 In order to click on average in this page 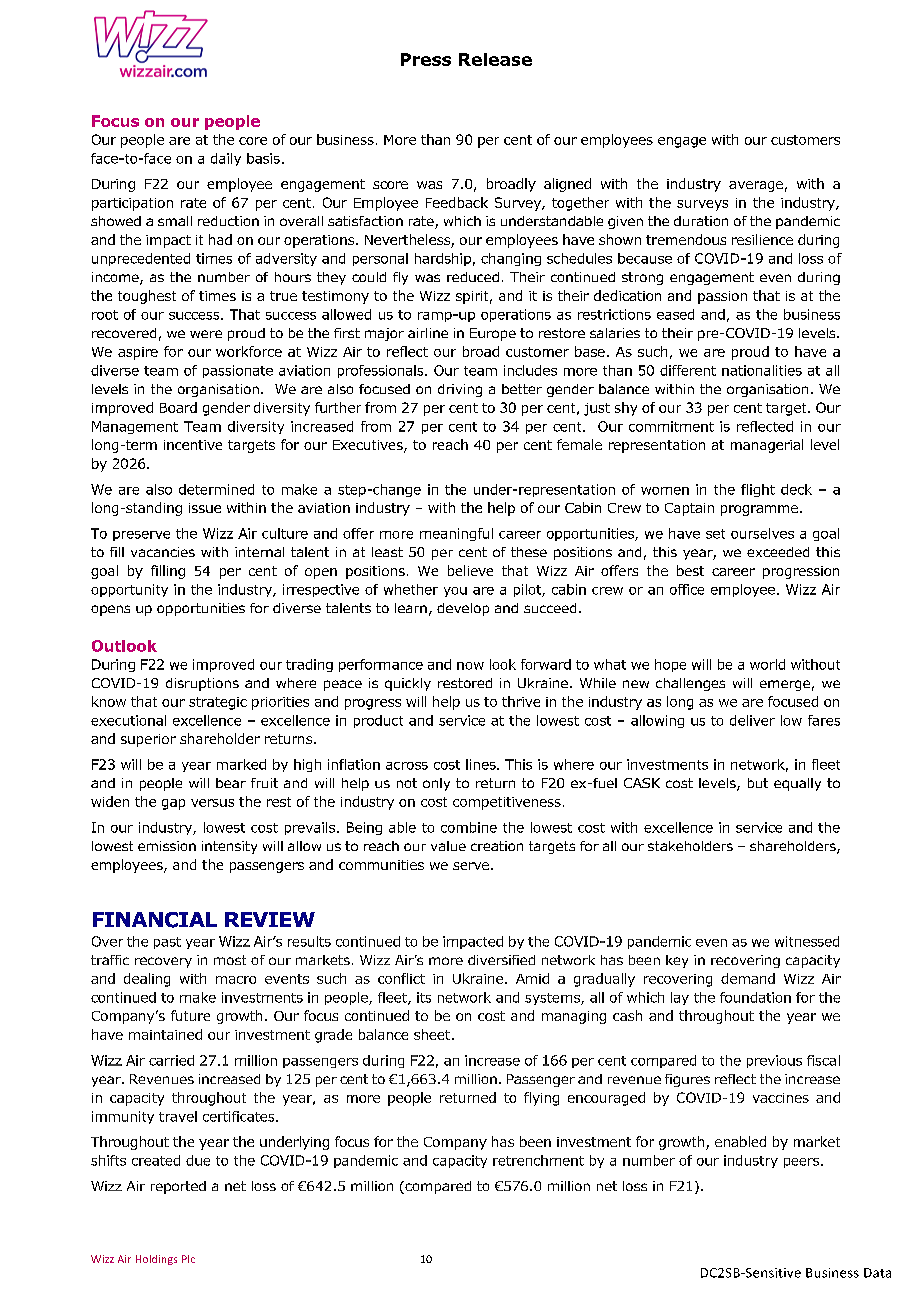, I will do `click(756, 186)`.
